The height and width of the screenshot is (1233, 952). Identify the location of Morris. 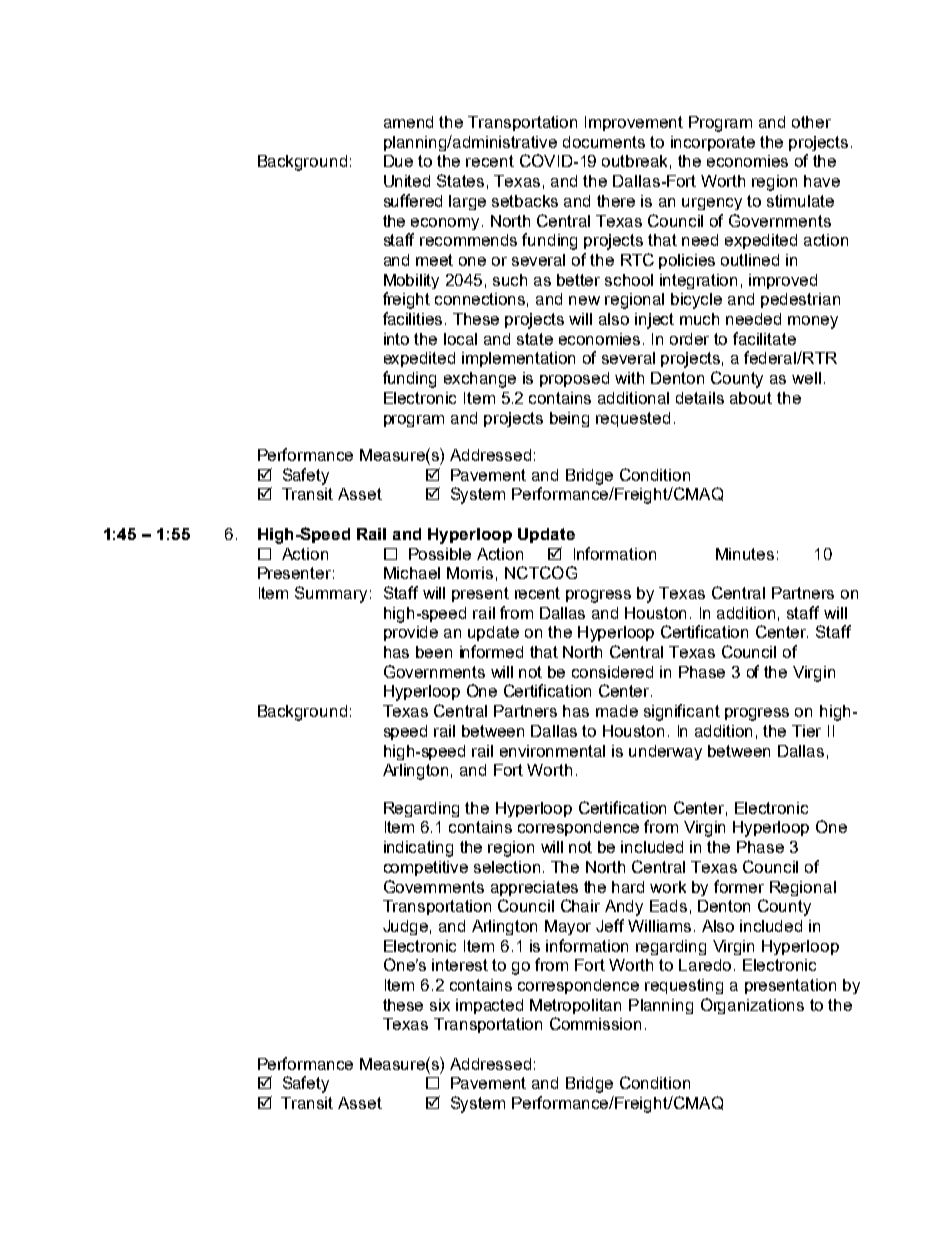
(470, 573).
